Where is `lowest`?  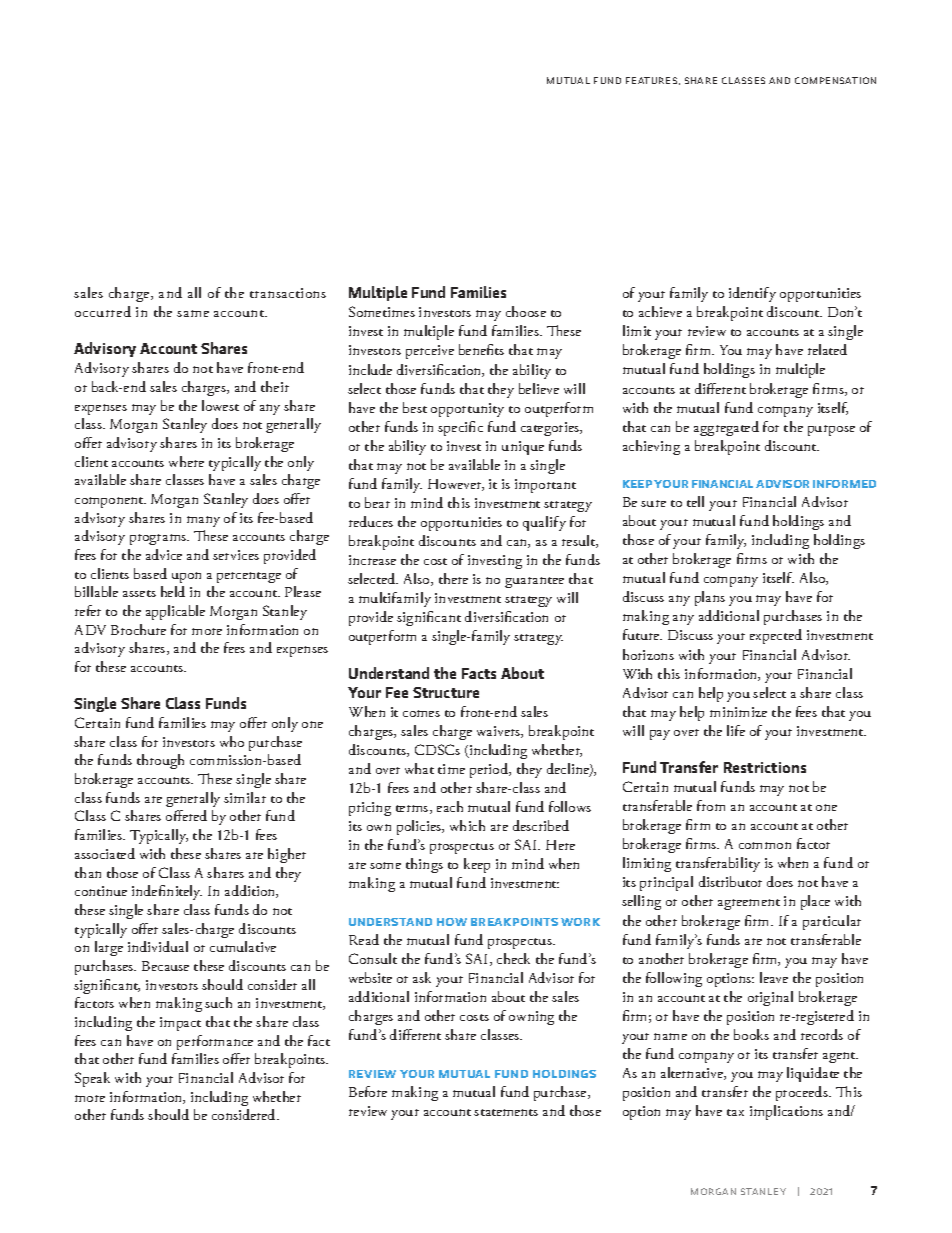
lowest is located at coordinates (220, 405).
